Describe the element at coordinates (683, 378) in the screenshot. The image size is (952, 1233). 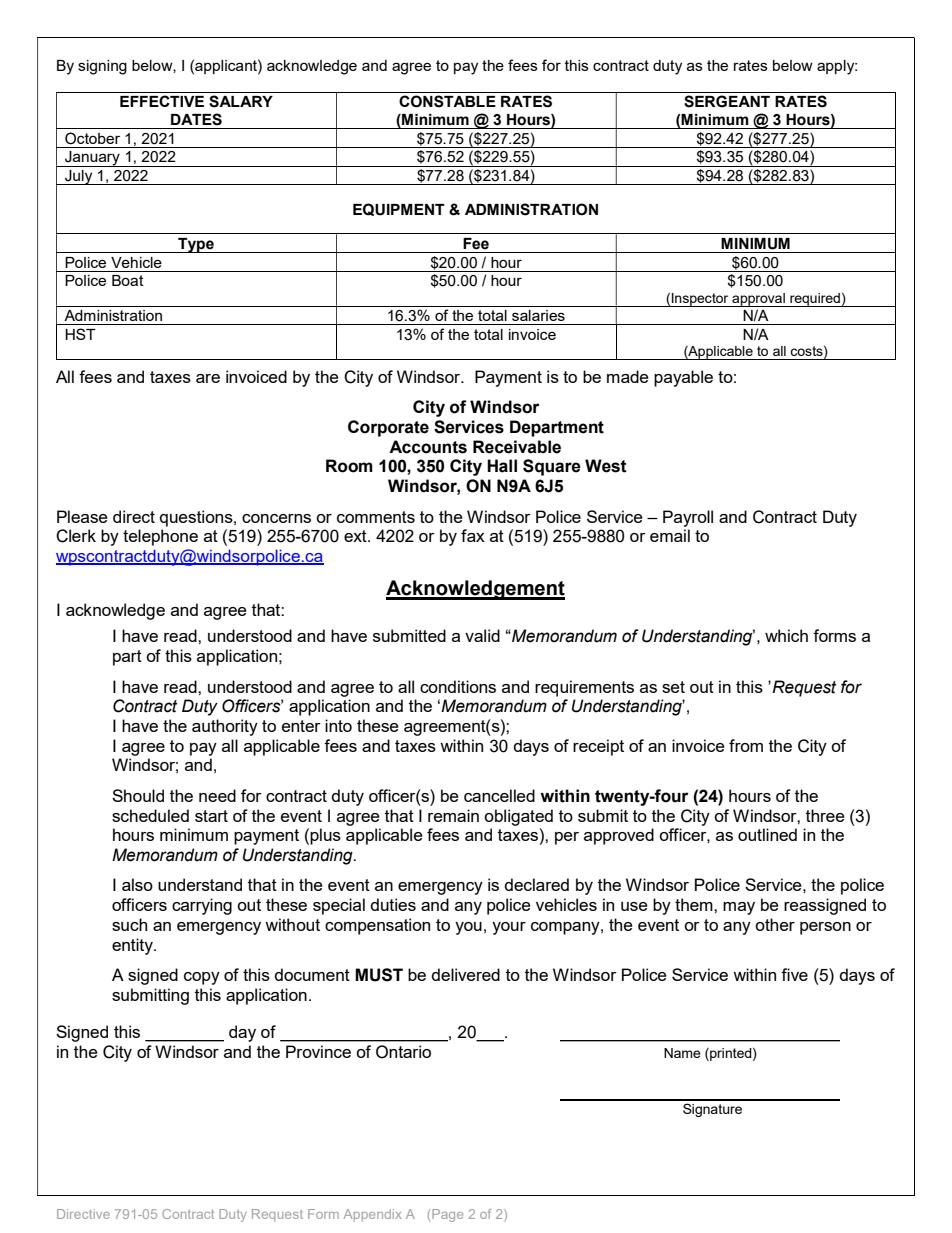
I see `payable` at that location.
